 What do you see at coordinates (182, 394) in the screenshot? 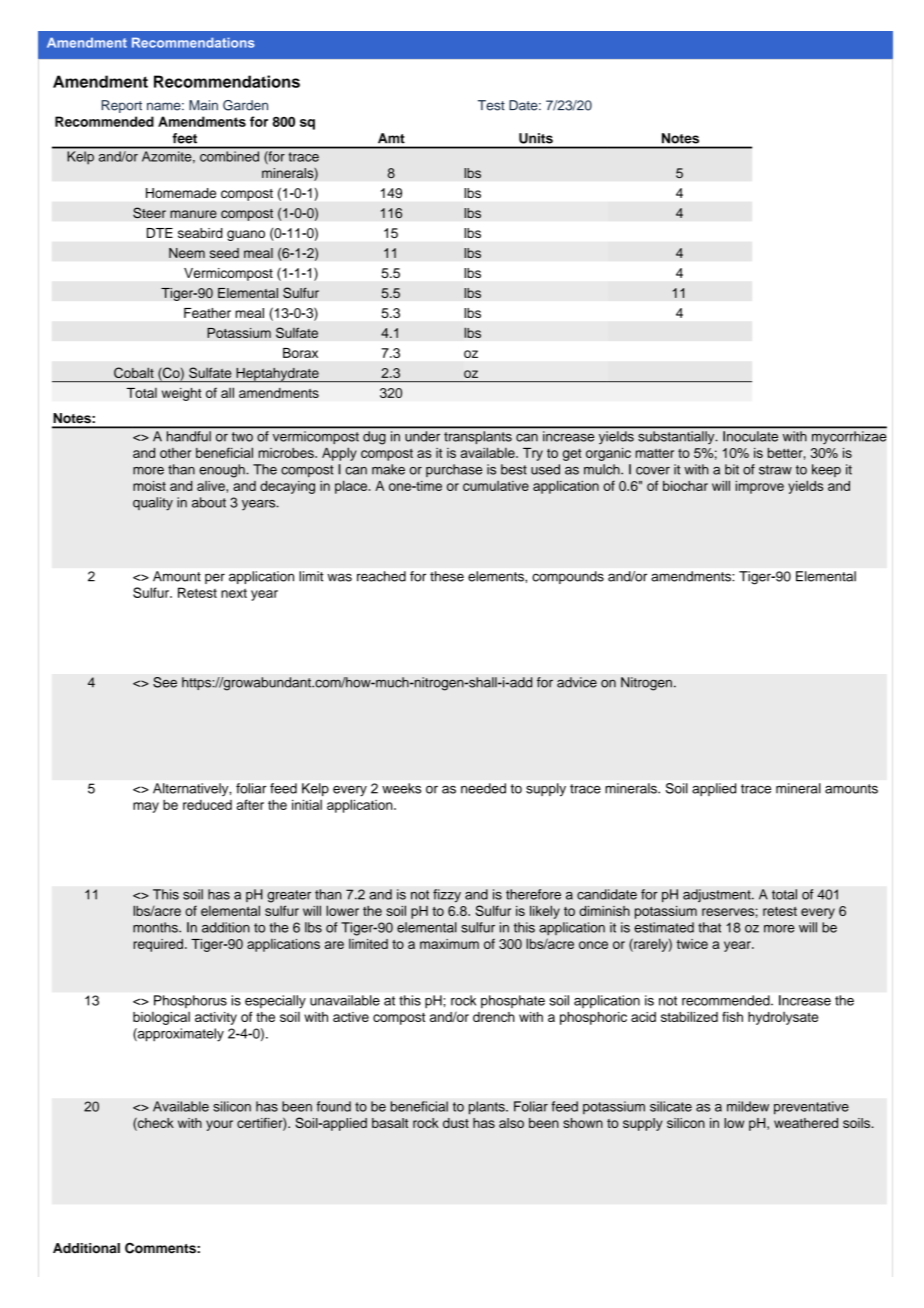
I see `weight` at bounding box center [182, 394].
